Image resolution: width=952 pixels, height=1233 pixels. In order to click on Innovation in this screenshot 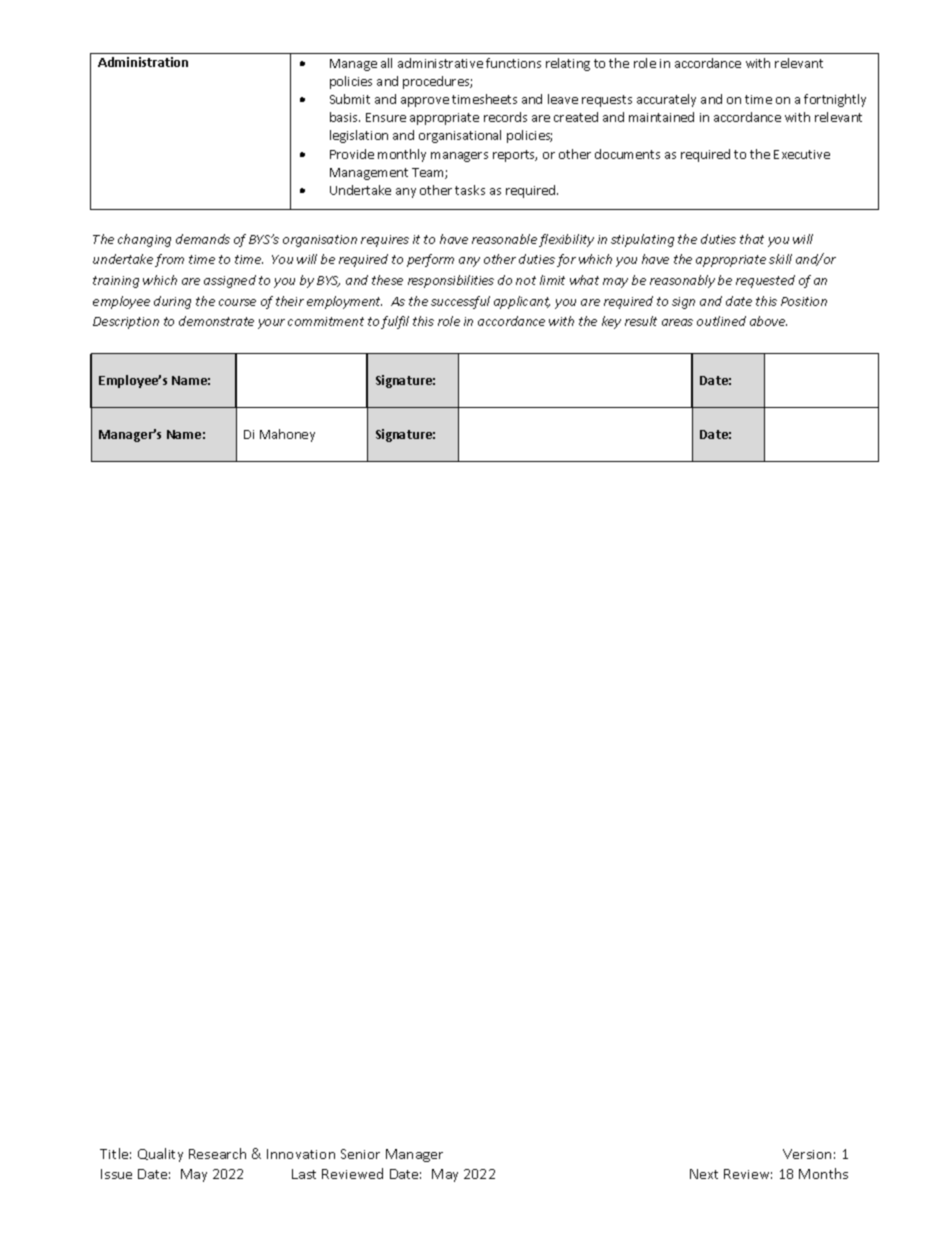, I will do `click(301, 1154)`.
